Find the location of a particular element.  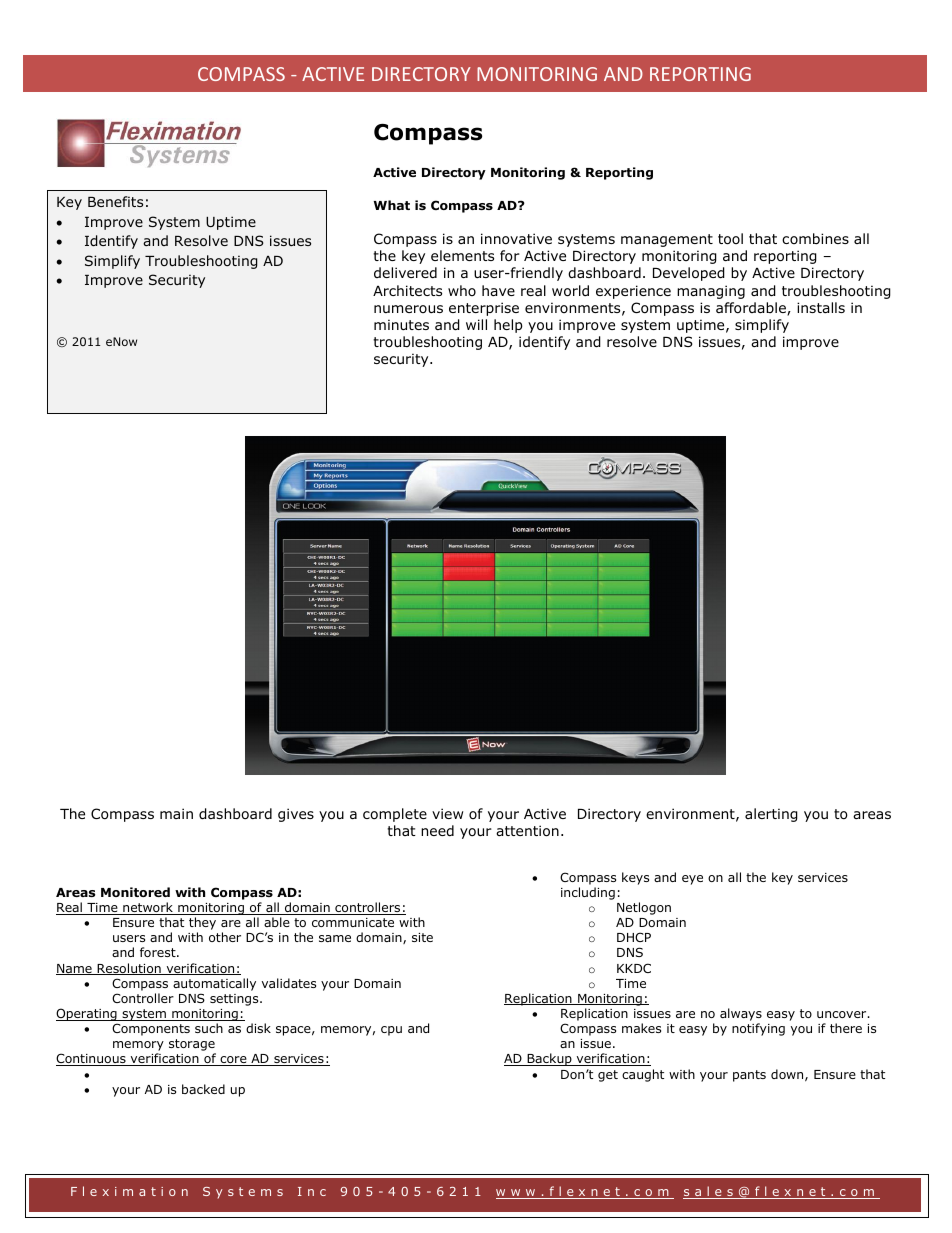

view is located at coordinates (447, 813).
